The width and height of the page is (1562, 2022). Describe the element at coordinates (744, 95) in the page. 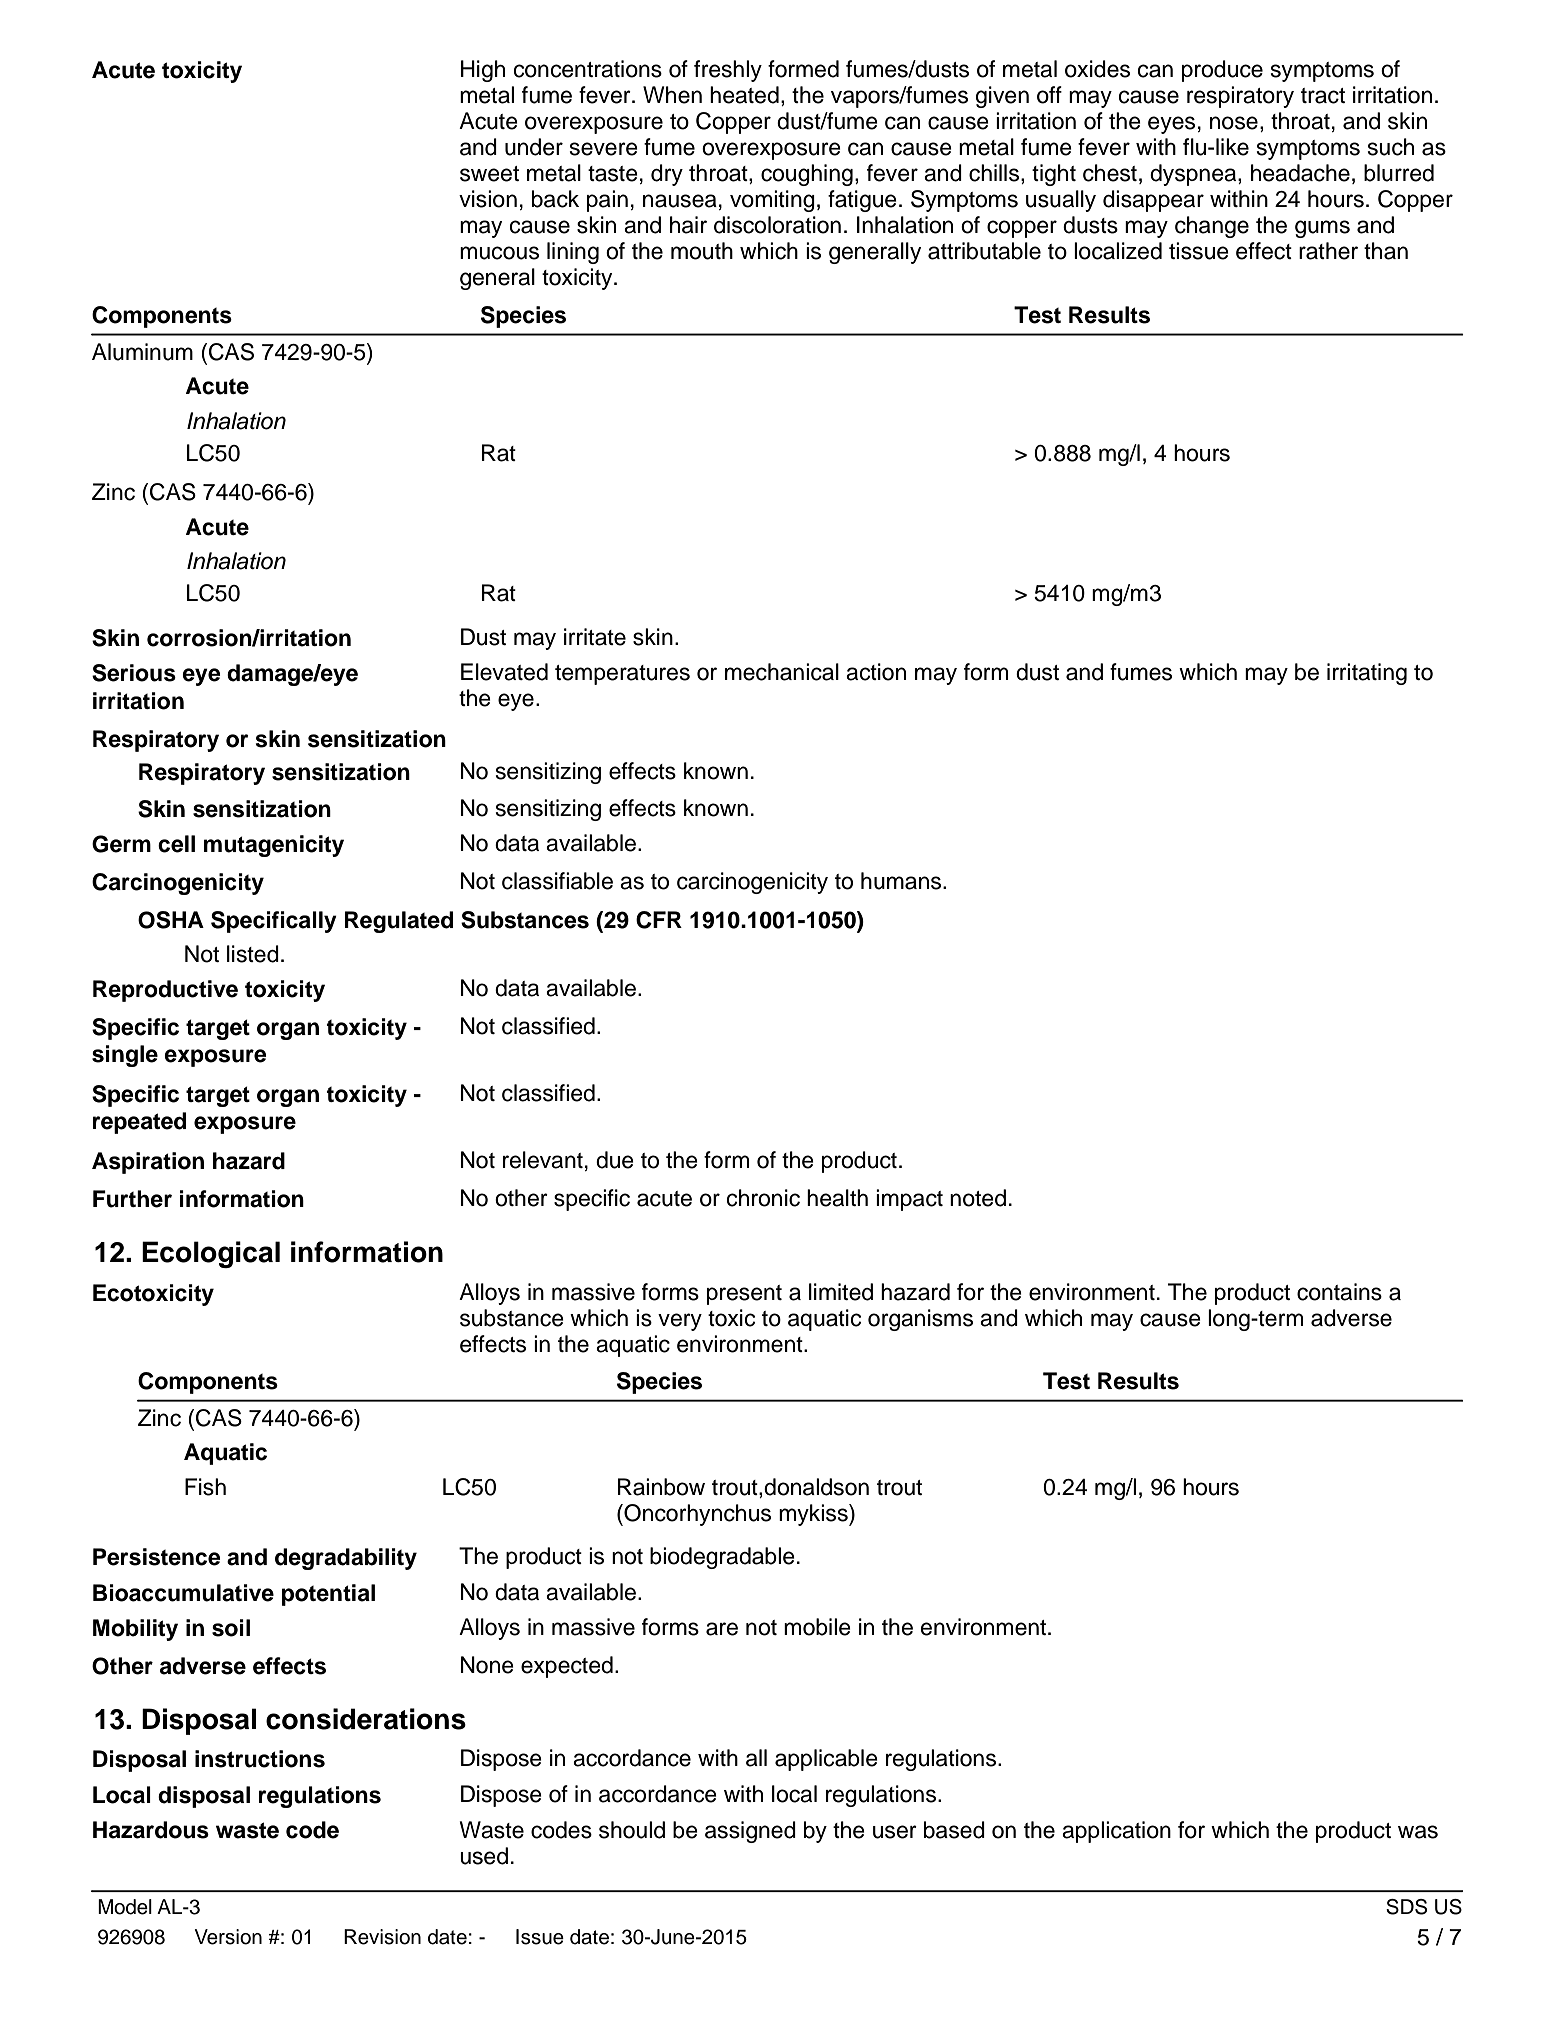

I see `heated` at that location.
